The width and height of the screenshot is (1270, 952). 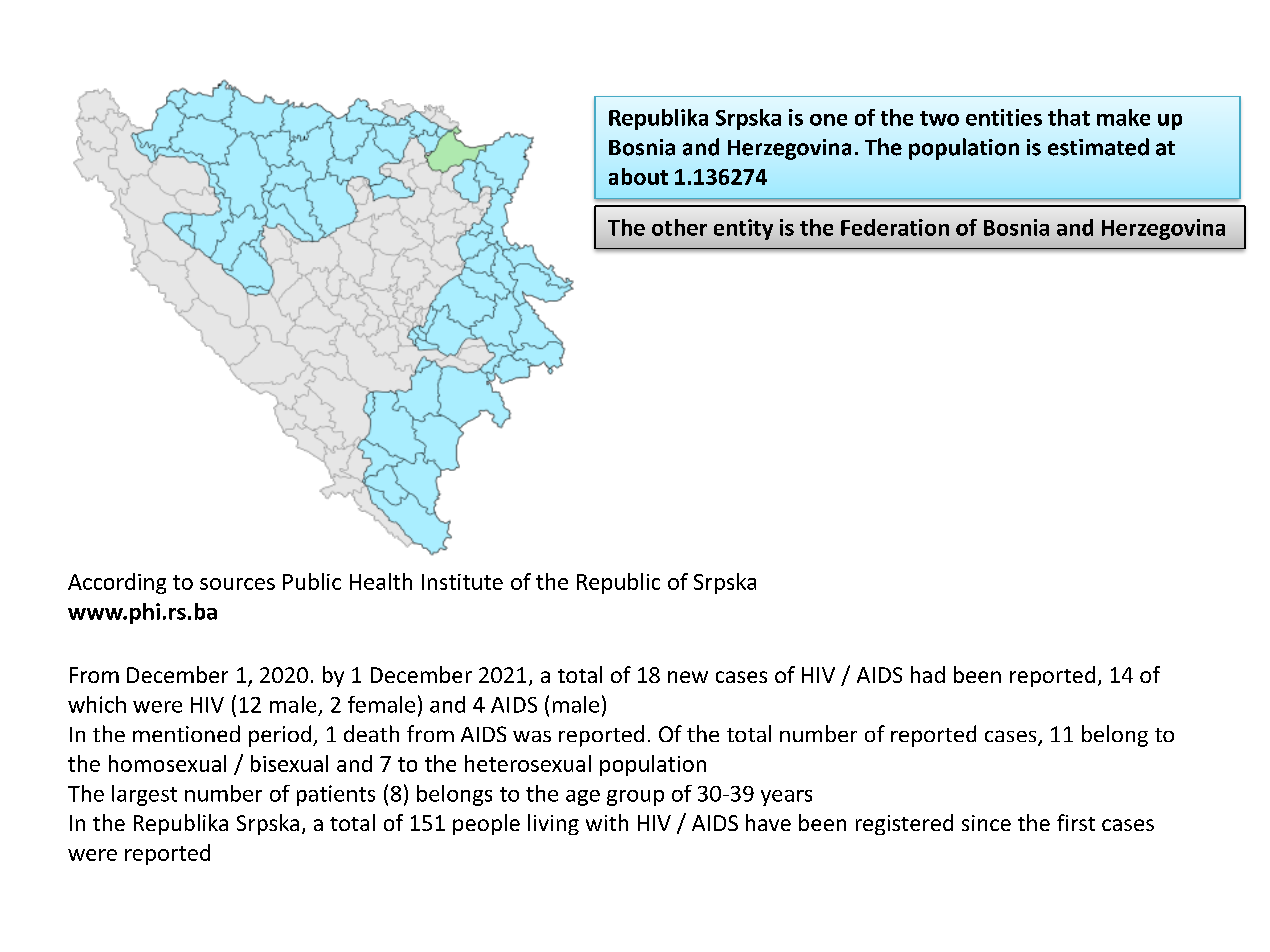 What do you see at coordinates (144, 795) in the screenshot?
I see `largest` at bounding box center [144, 795].
